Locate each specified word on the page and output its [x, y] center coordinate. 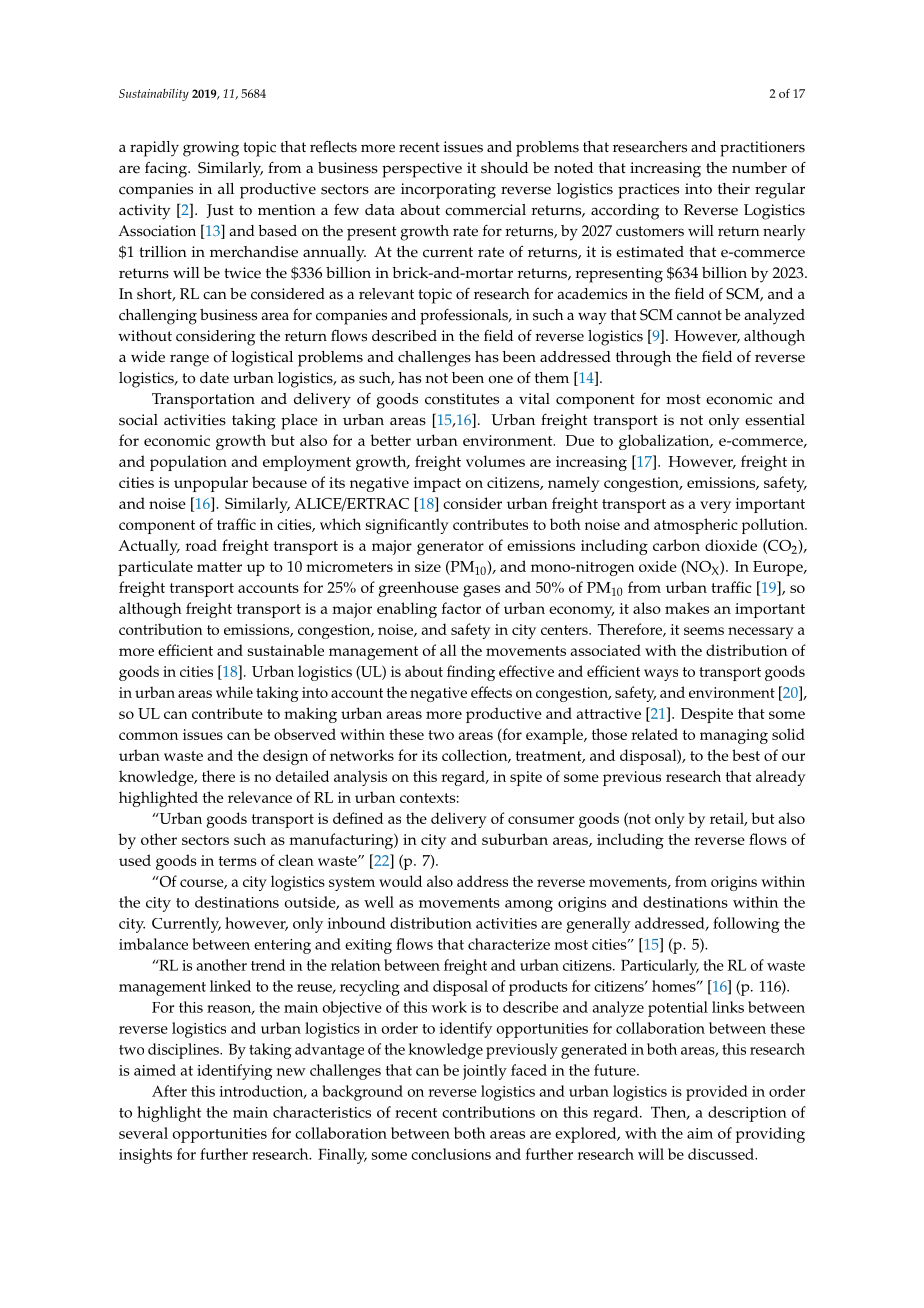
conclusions [451, 1154]
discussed [722, 1154]
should [504, 168]
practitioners [762, 149]
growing [211, 149]
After [169, 1091]
